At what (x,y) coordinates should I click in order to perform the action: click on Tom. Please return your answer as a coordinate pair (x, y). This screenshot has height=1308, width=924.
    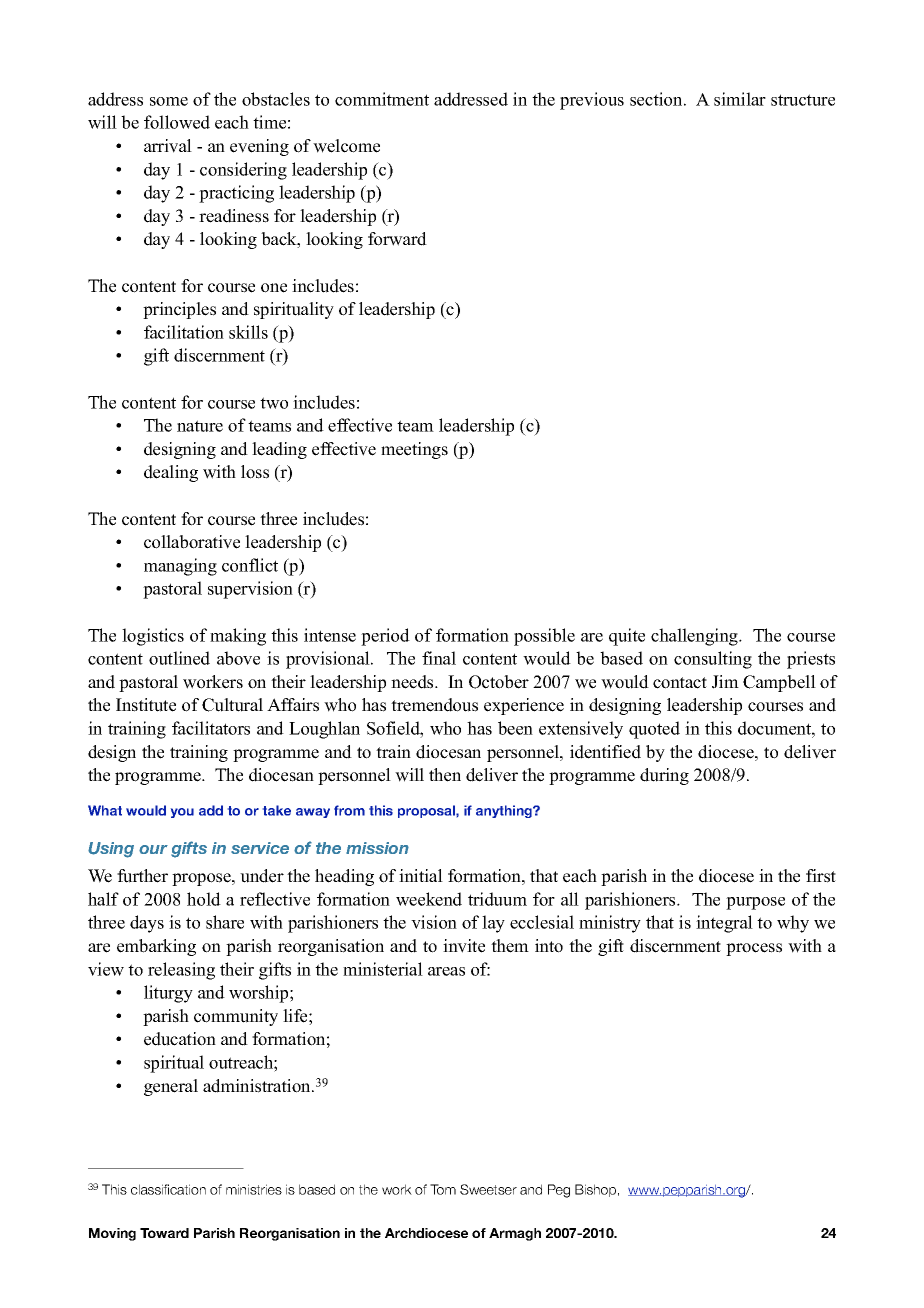
    Looking at the image, I should click on (443, 1189).
